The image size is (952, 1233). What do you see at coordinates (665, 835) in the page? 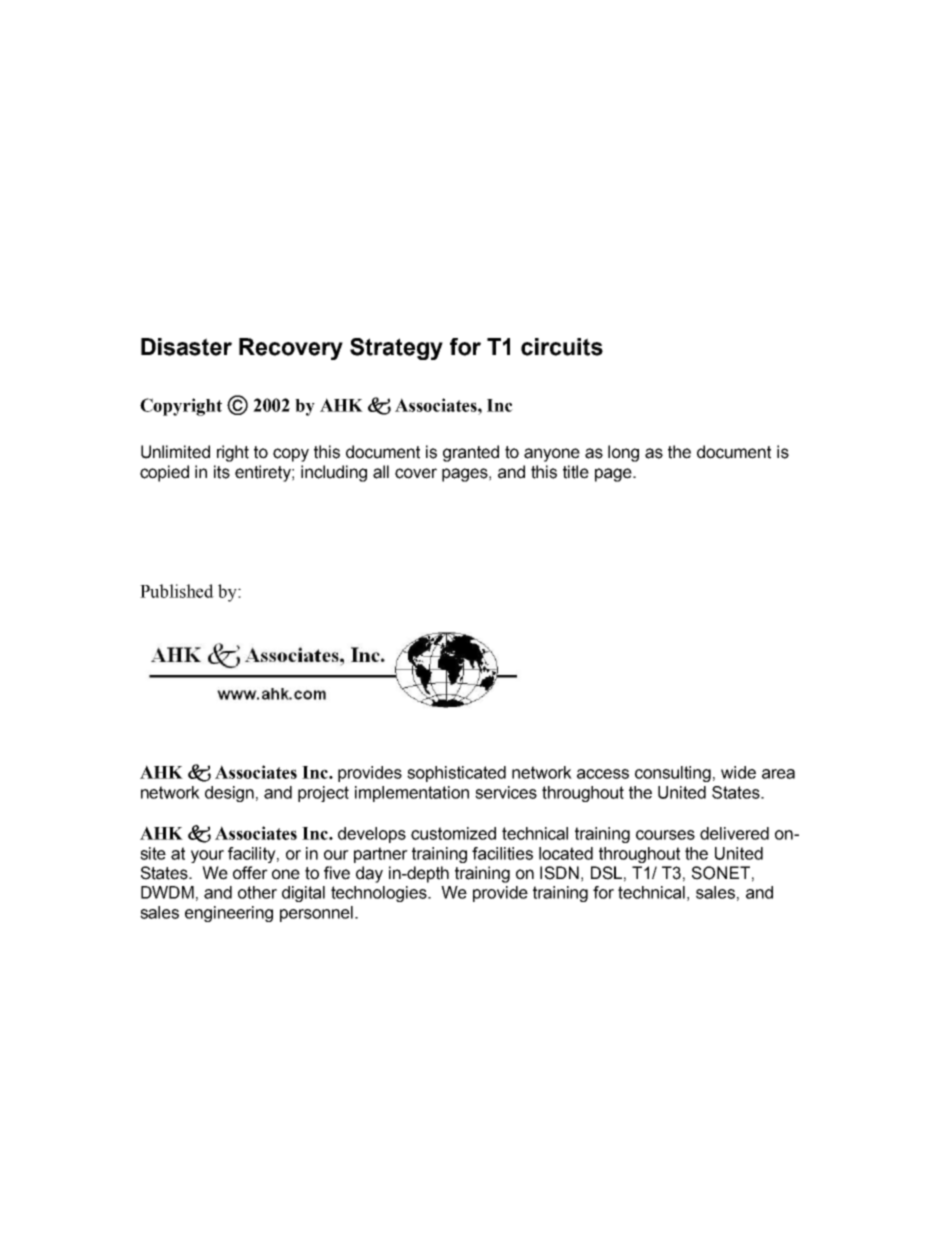
I see `courses` at bounding box center [665, 835].
